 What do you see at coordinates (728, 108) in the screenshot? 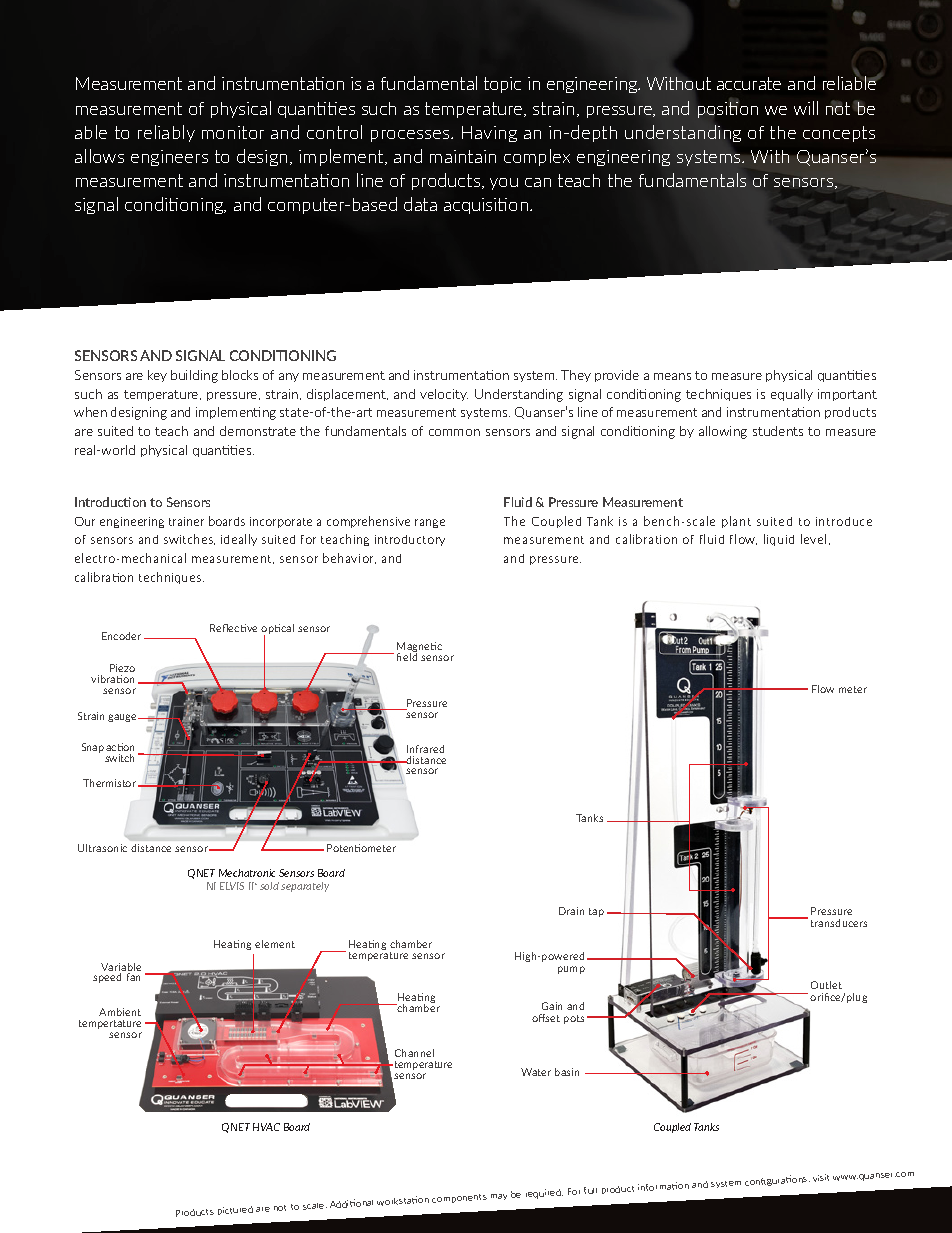
I see `position` at bounding box center [728, 108].
